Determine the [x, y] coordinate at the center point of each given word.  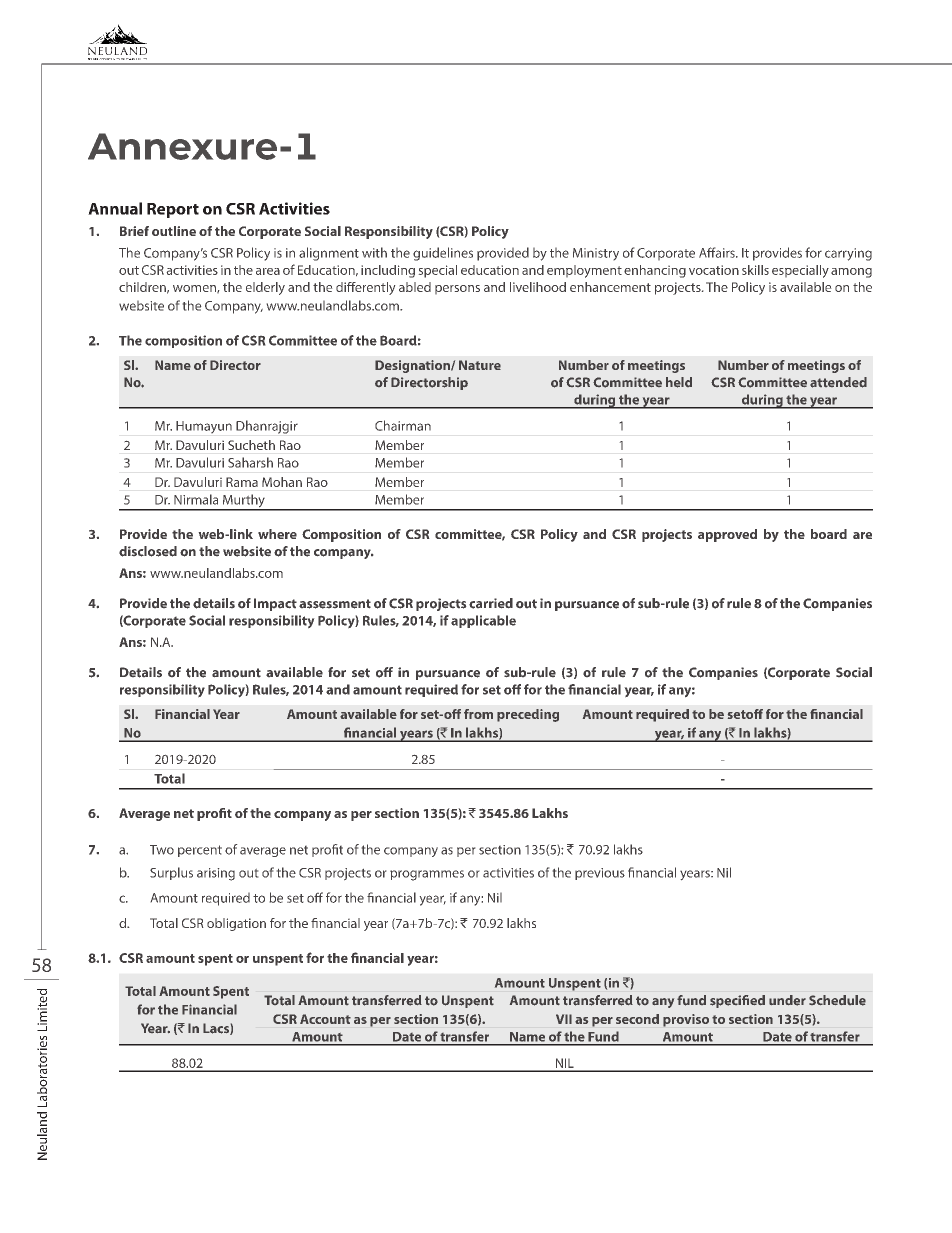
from [478, 714]
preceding [528, 715]
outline [174, 231]
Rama [242, 482]
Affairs [718, 252]
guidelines [443, 254]
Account [325, 1019]
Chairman [403, 425]
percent [200, 851]
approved [727, 535]
